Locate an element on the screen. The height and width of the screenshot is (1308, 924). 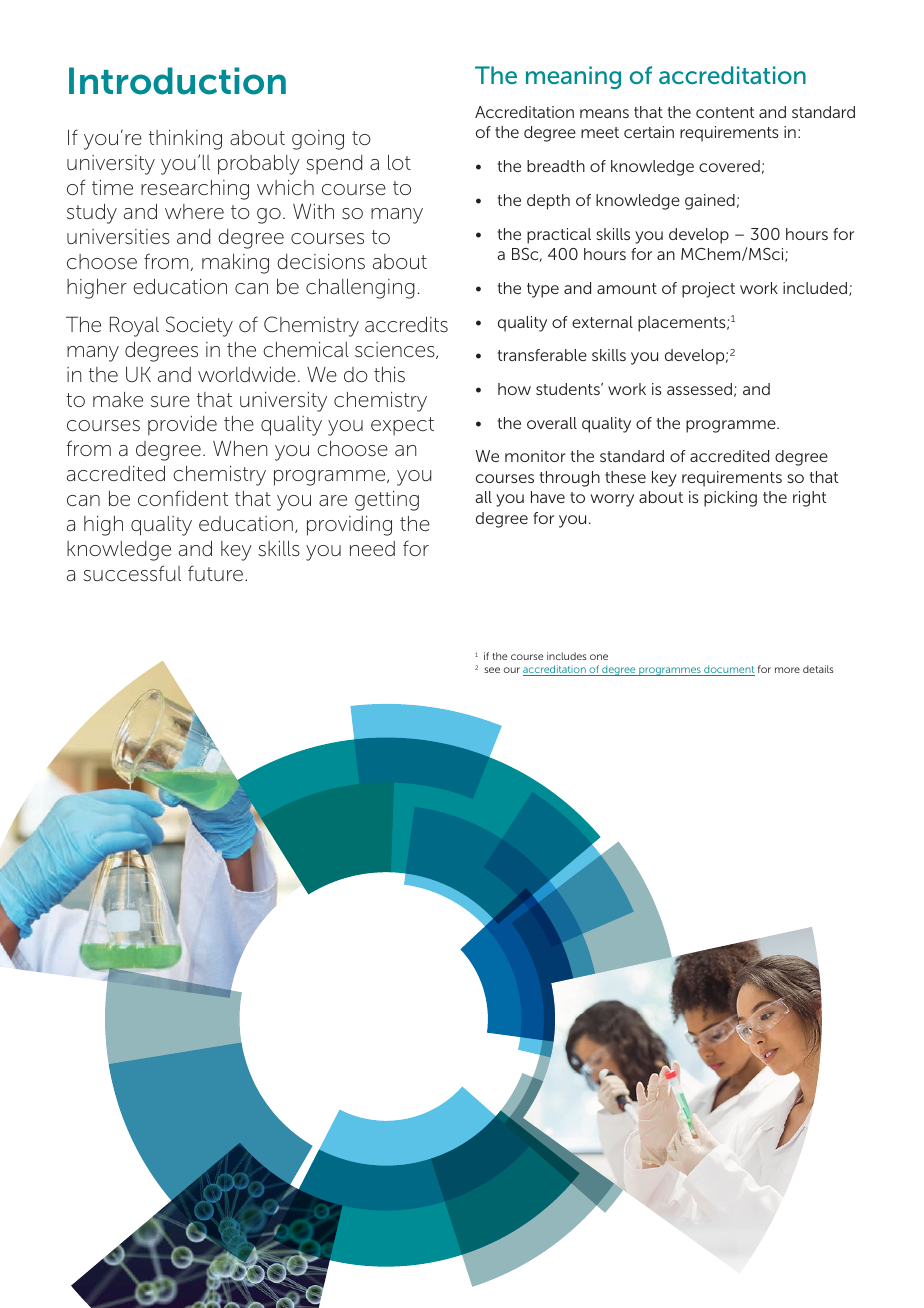
this is located at coordinates (389, 375).
